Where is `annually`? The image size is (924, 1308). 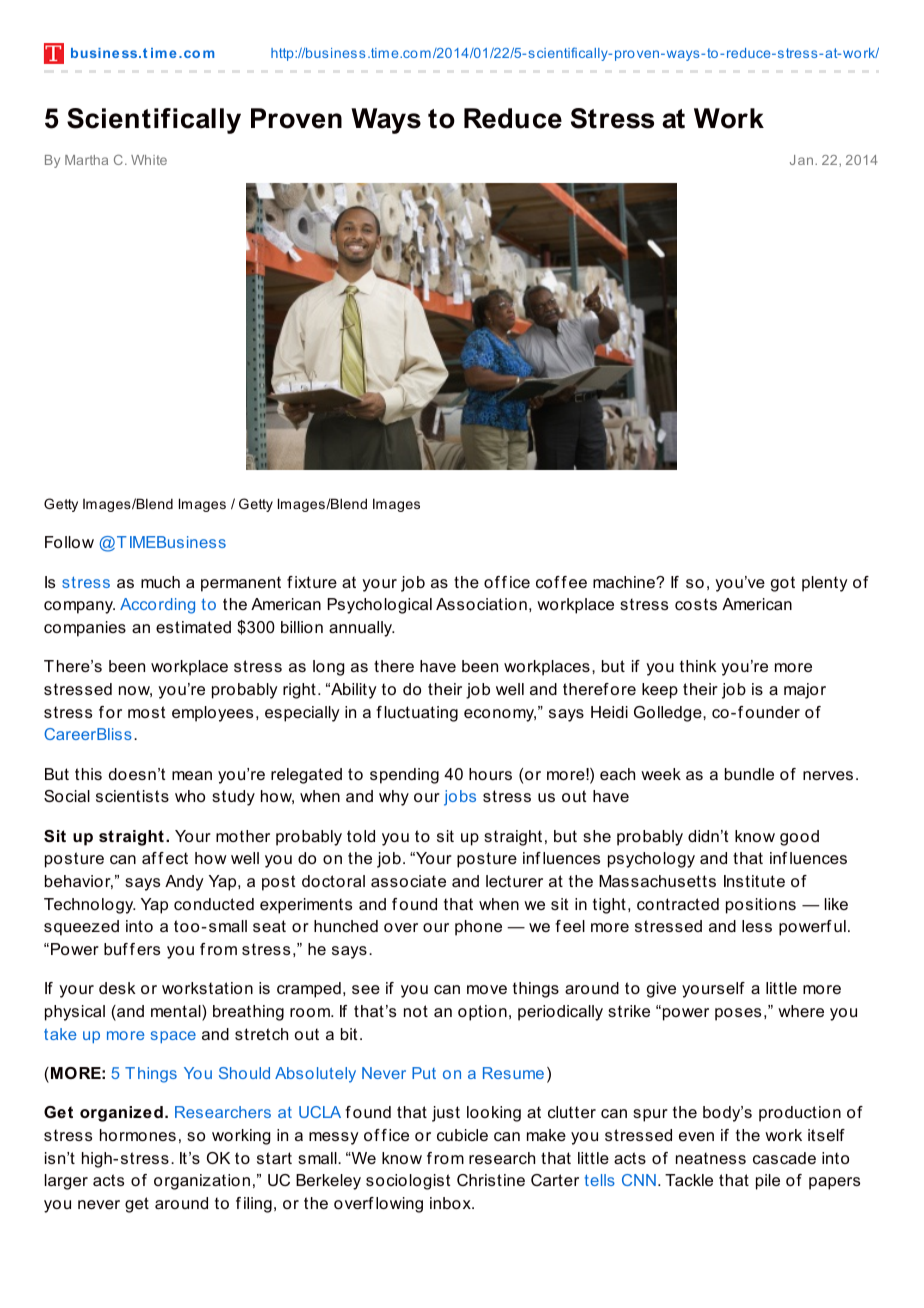 annually is located at coordinates (361, 629).
